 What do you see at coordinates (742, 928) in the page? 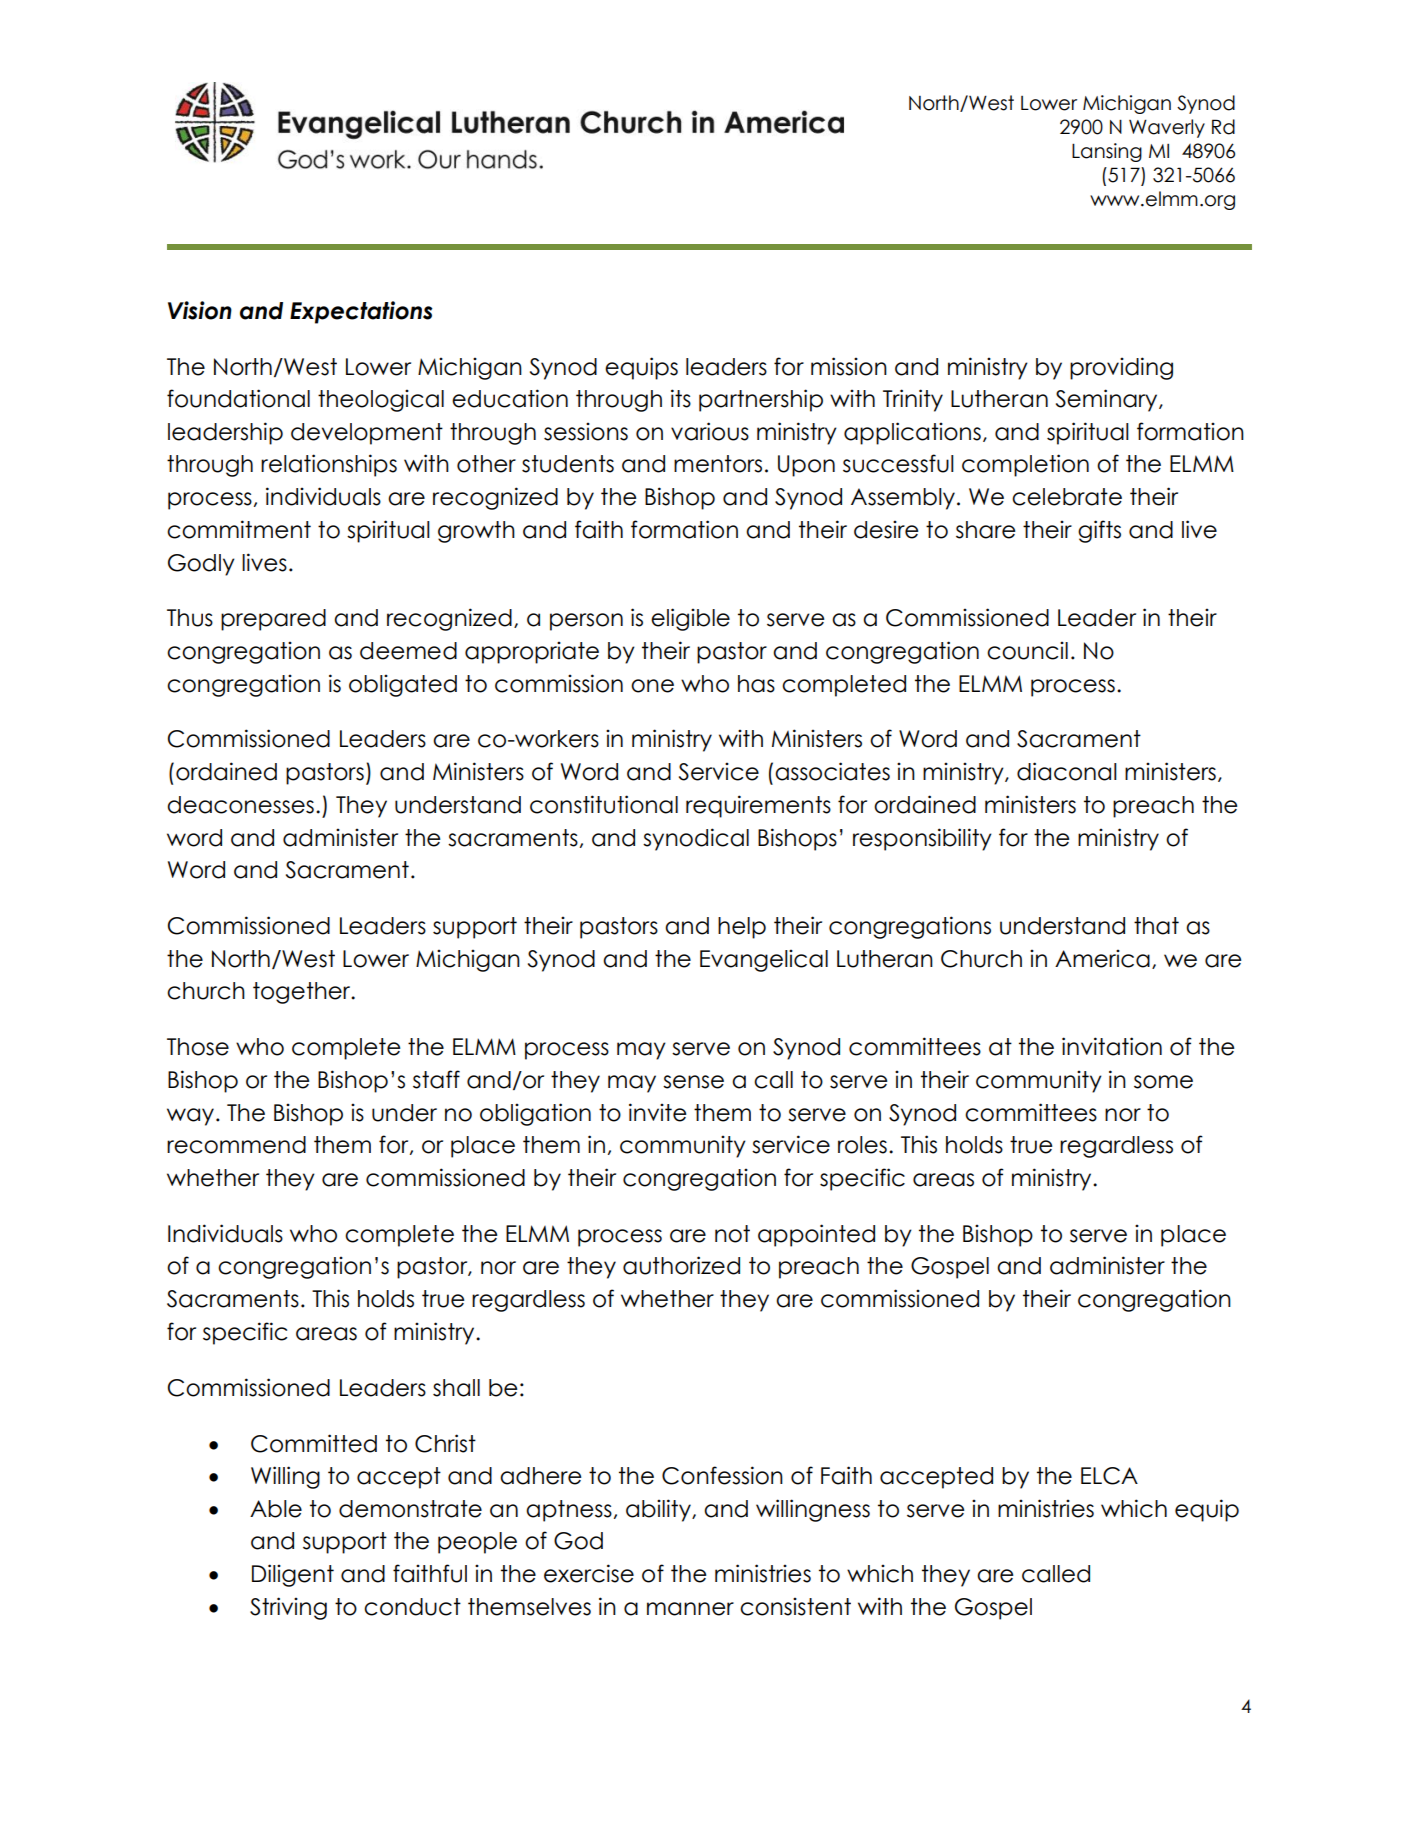
I see `help` at bounding box center [742, 928].
